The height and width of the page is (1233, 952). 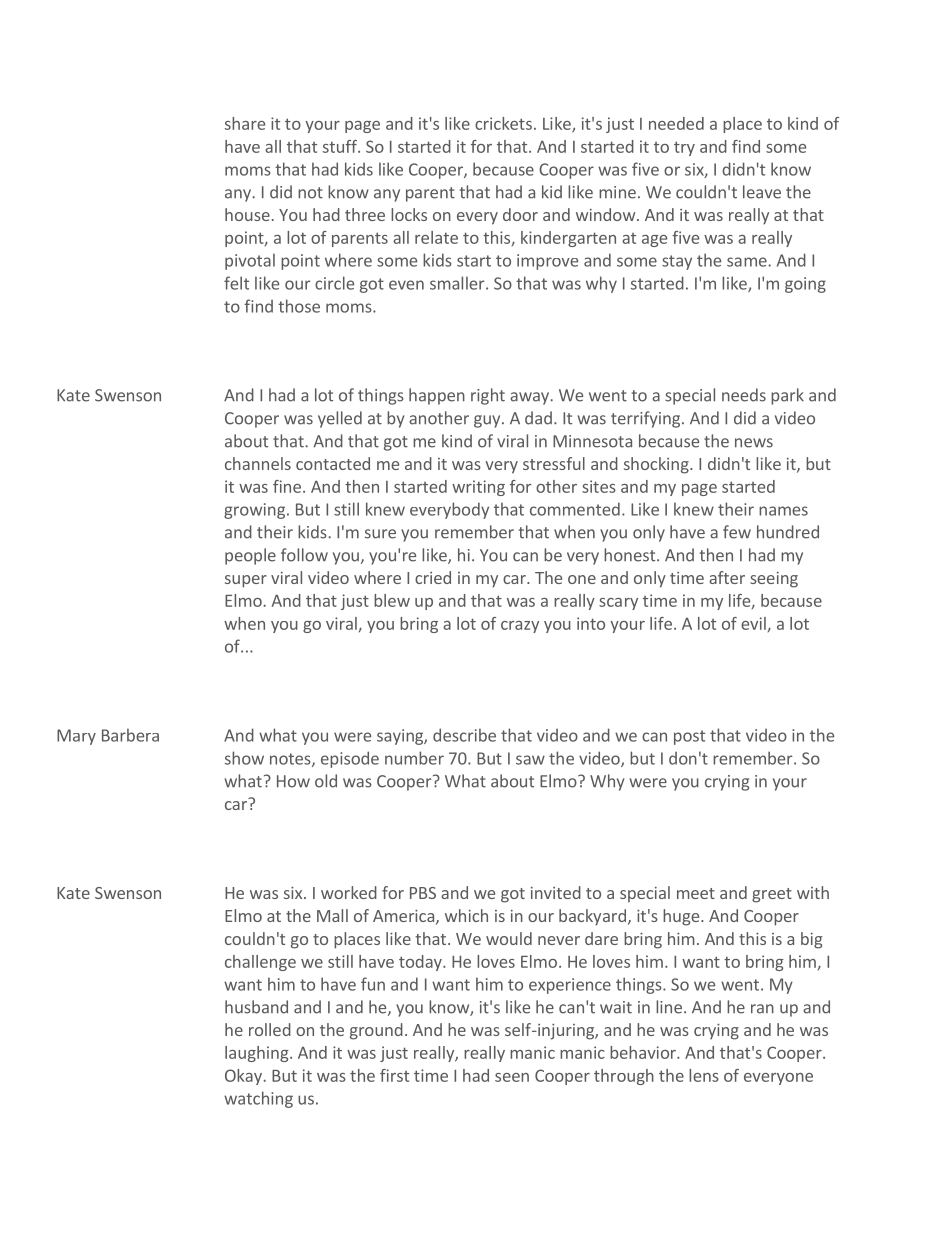 I want to click on PBS, so click(x=423, y=893).
